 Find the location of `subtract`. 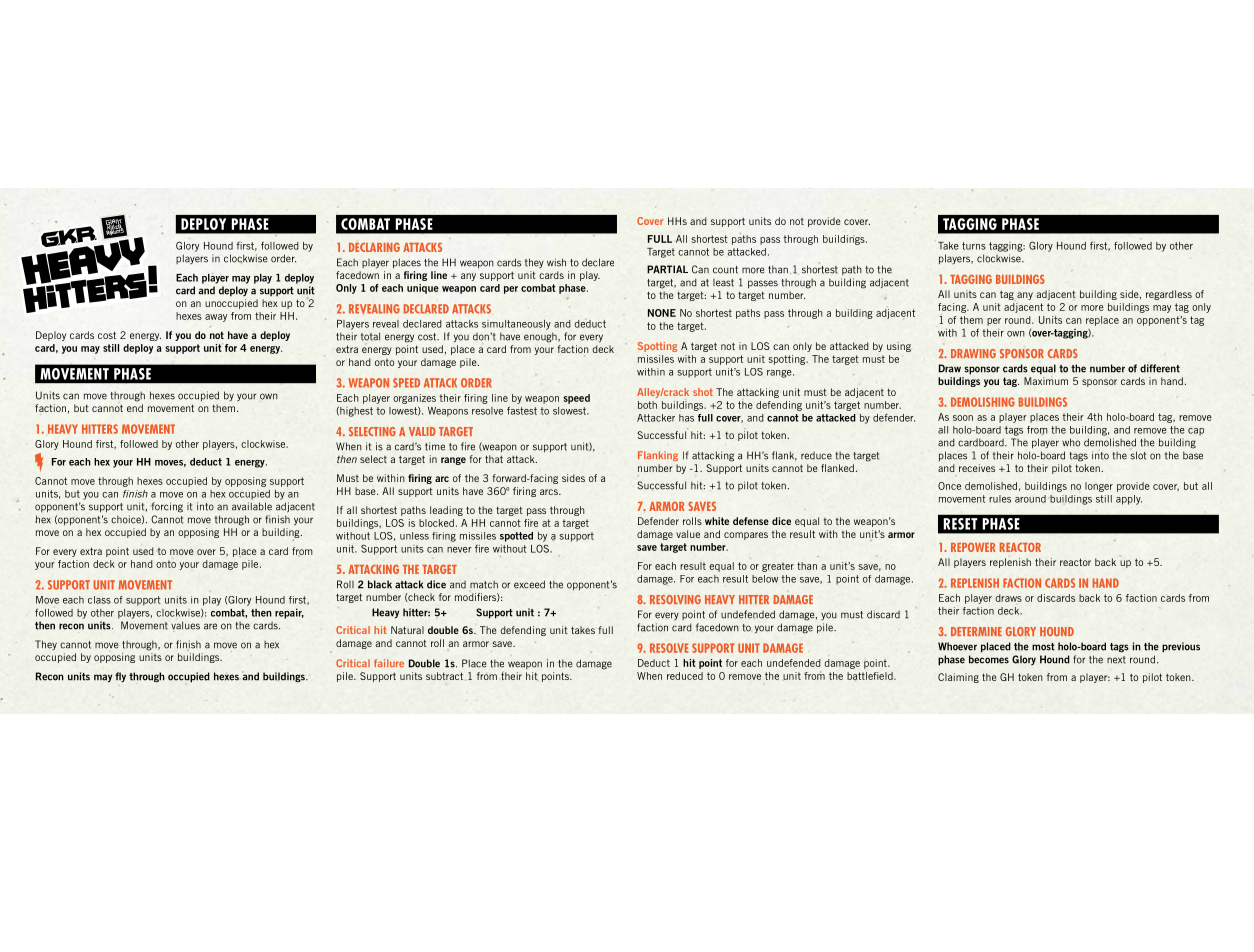

subtract is located at coordinates (444, 676).
